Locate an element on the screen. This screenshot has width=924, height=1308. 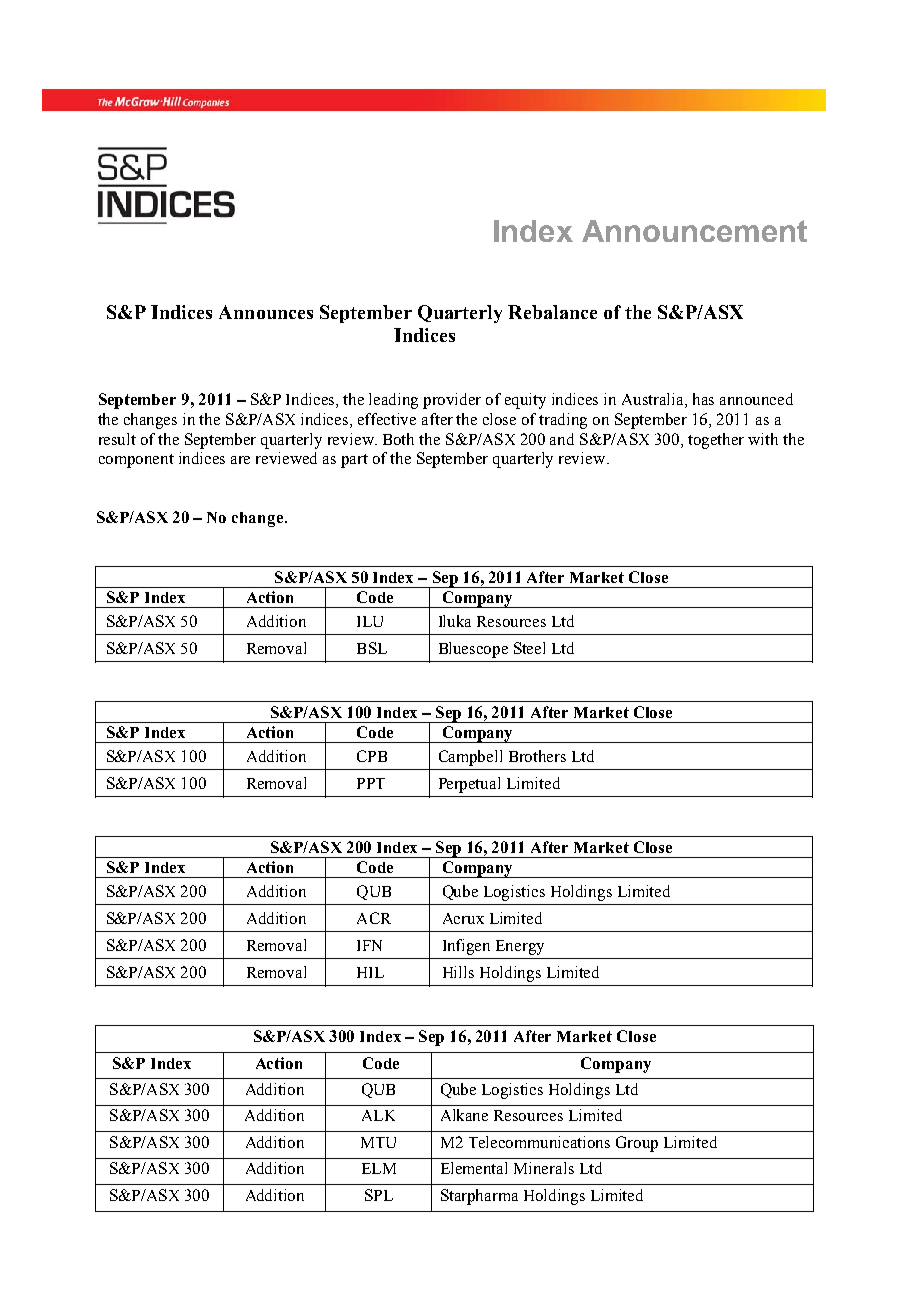
IFN is located at coordinates (369, 945).
